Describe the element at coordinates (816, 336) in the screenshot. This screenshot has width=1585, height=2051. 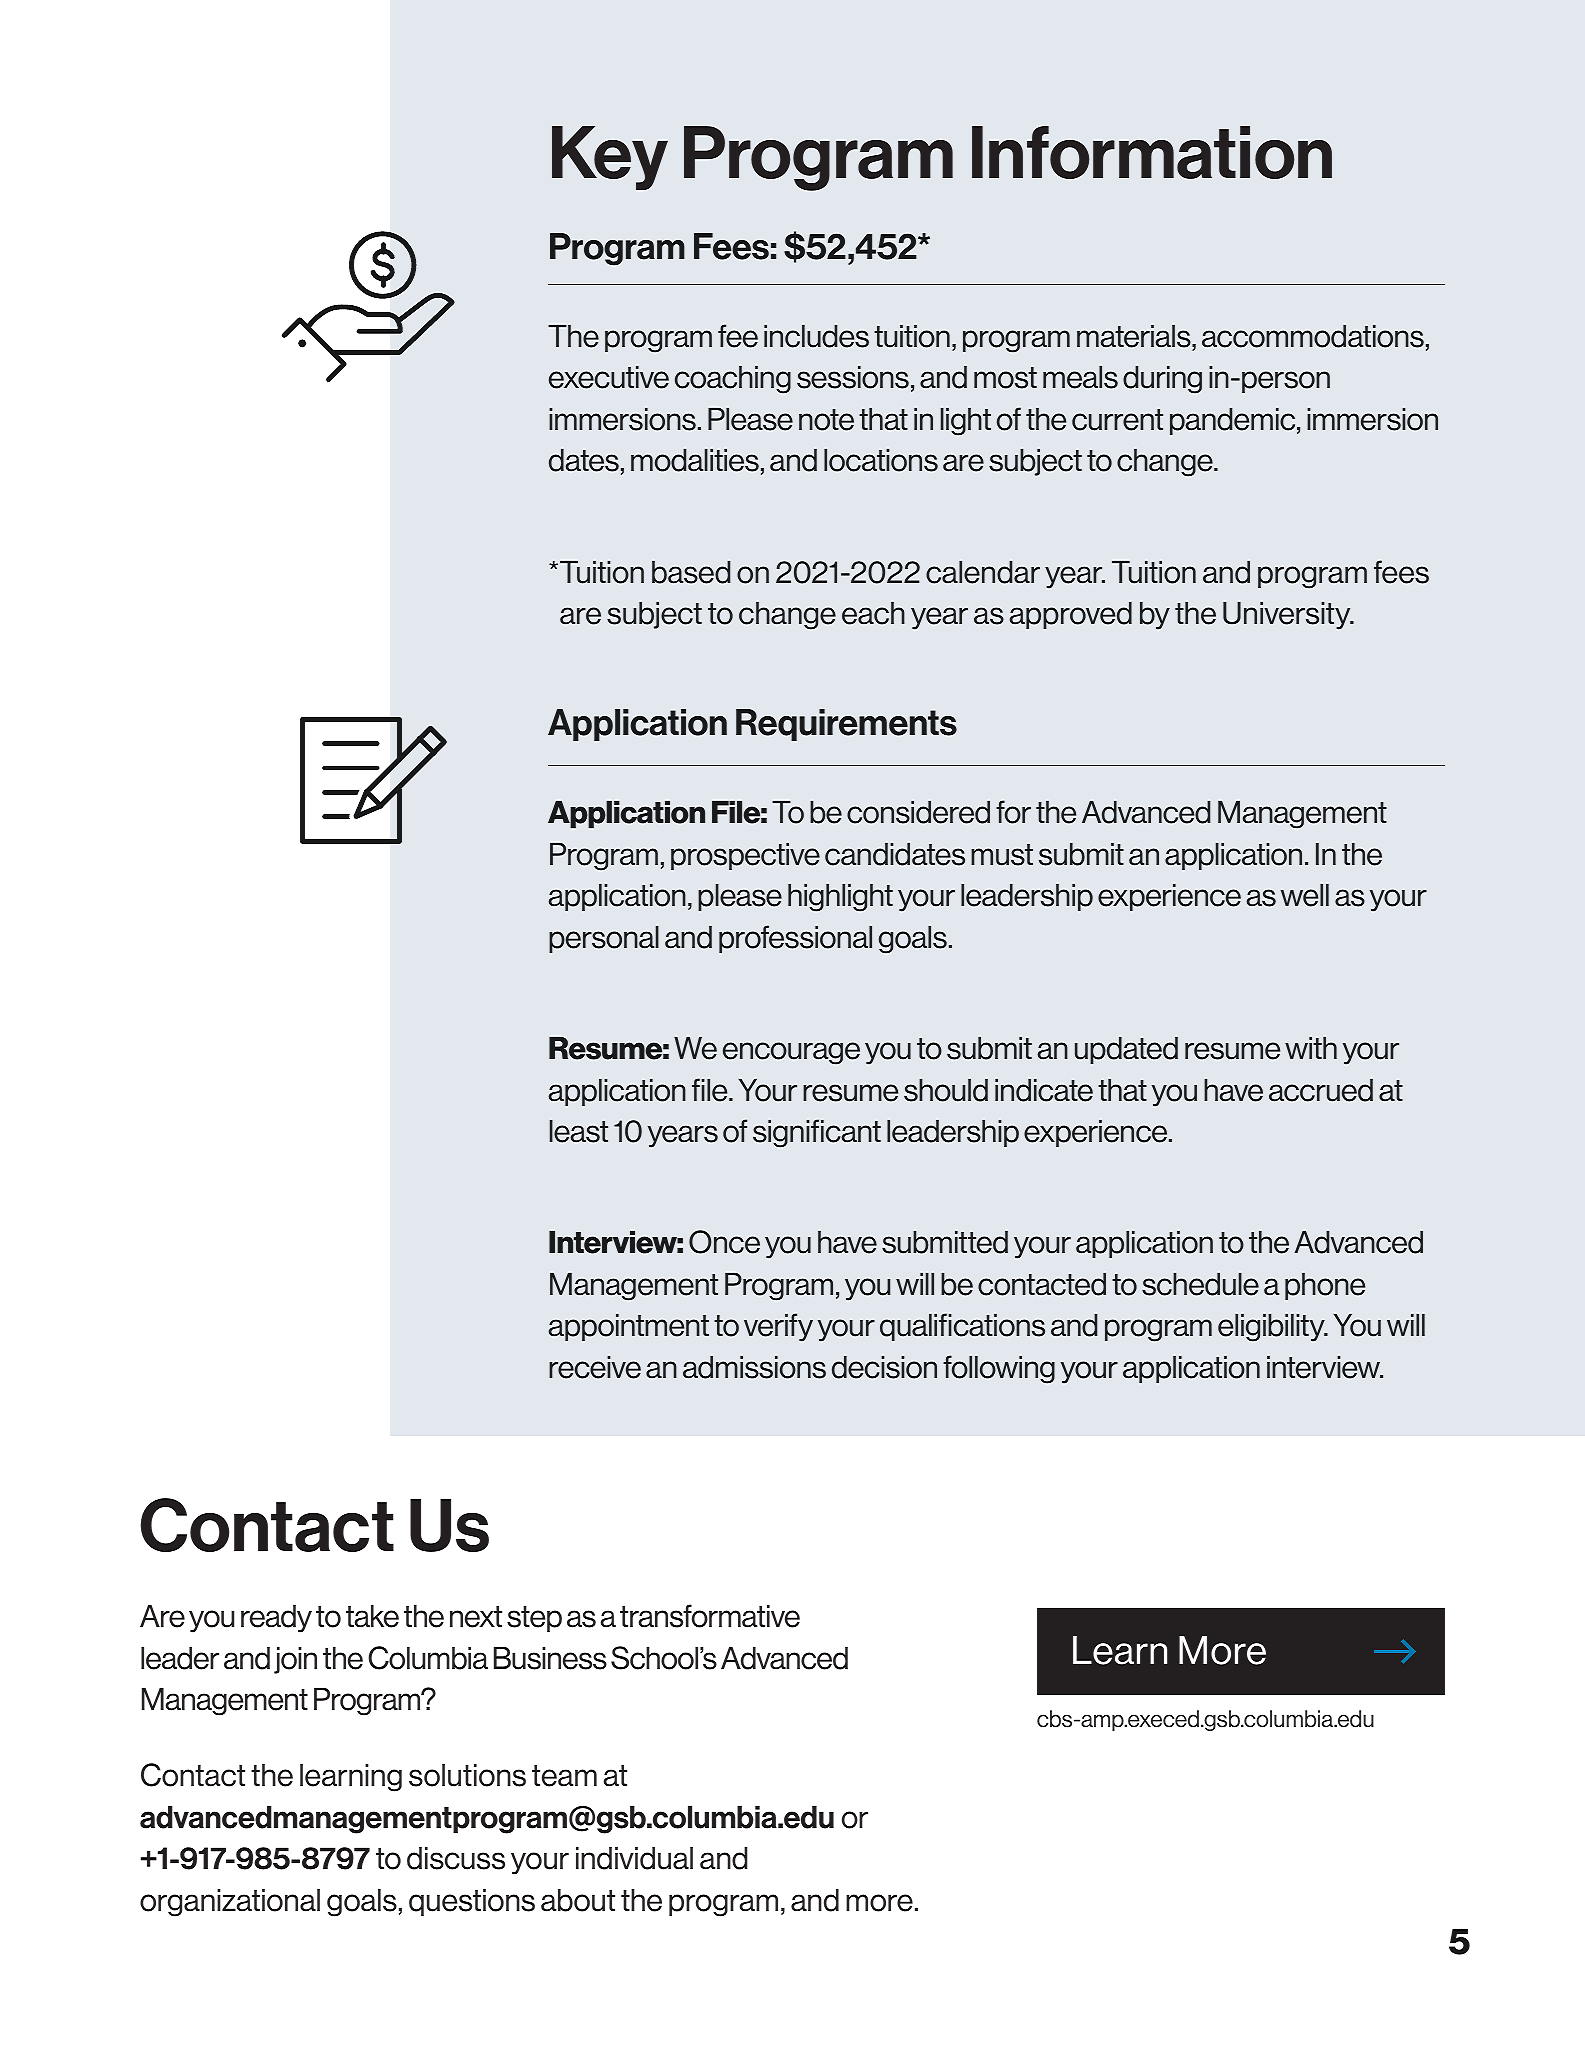
I see `includes` at that location.
